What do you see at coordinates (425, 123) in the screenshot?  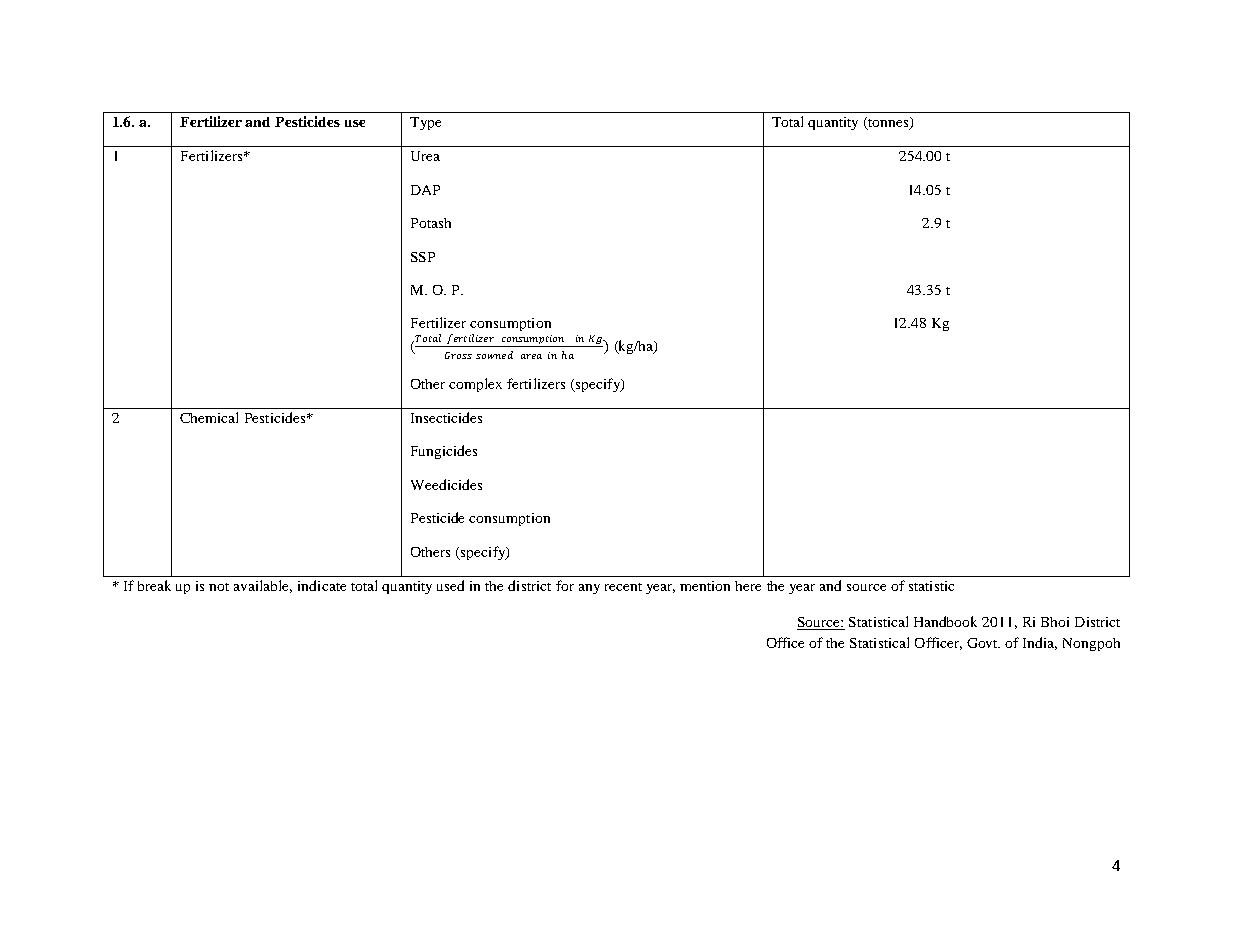 I see `Type` at bounding box center [425, 123].
